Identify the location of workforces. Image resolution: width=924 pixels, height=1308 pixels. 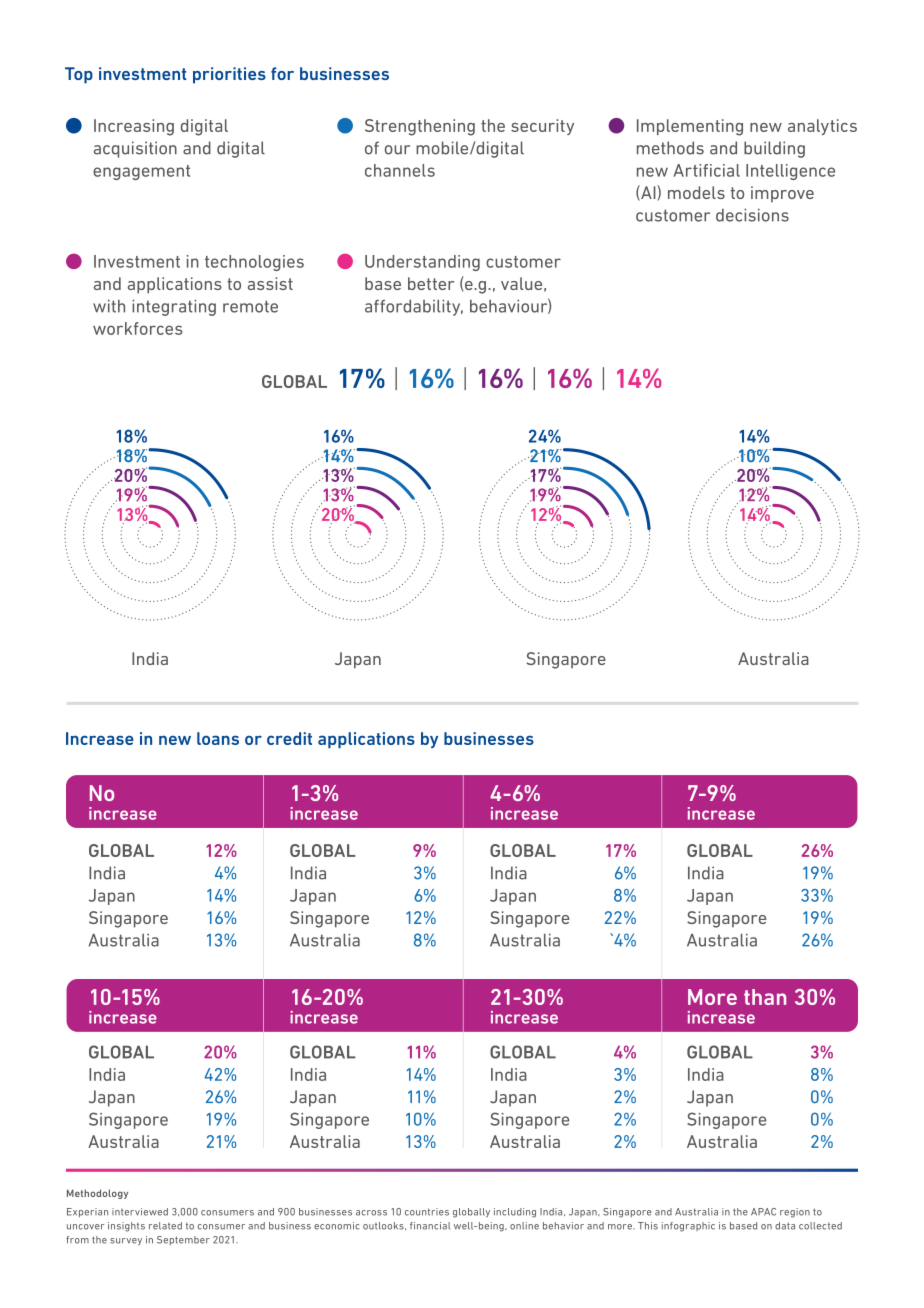
(137, 328).
